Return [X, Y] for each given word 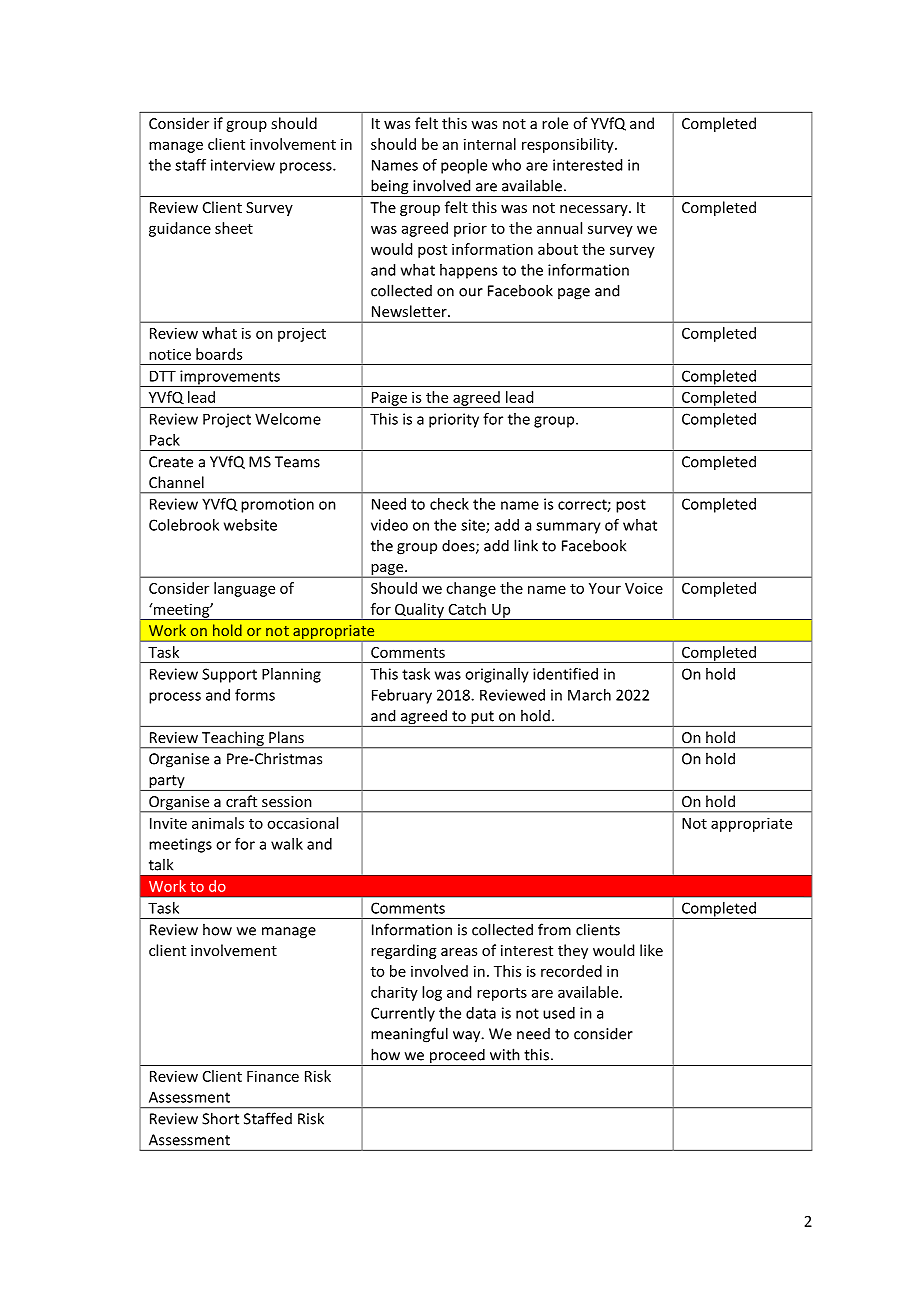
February [402, 696]
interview [243, 165]
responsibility [569, 145]
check [449, 504]
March [589, 695]
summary [568, 528]
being [390, 188]
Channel [176, 482]
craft [241, 801]
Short [220, 1118]
